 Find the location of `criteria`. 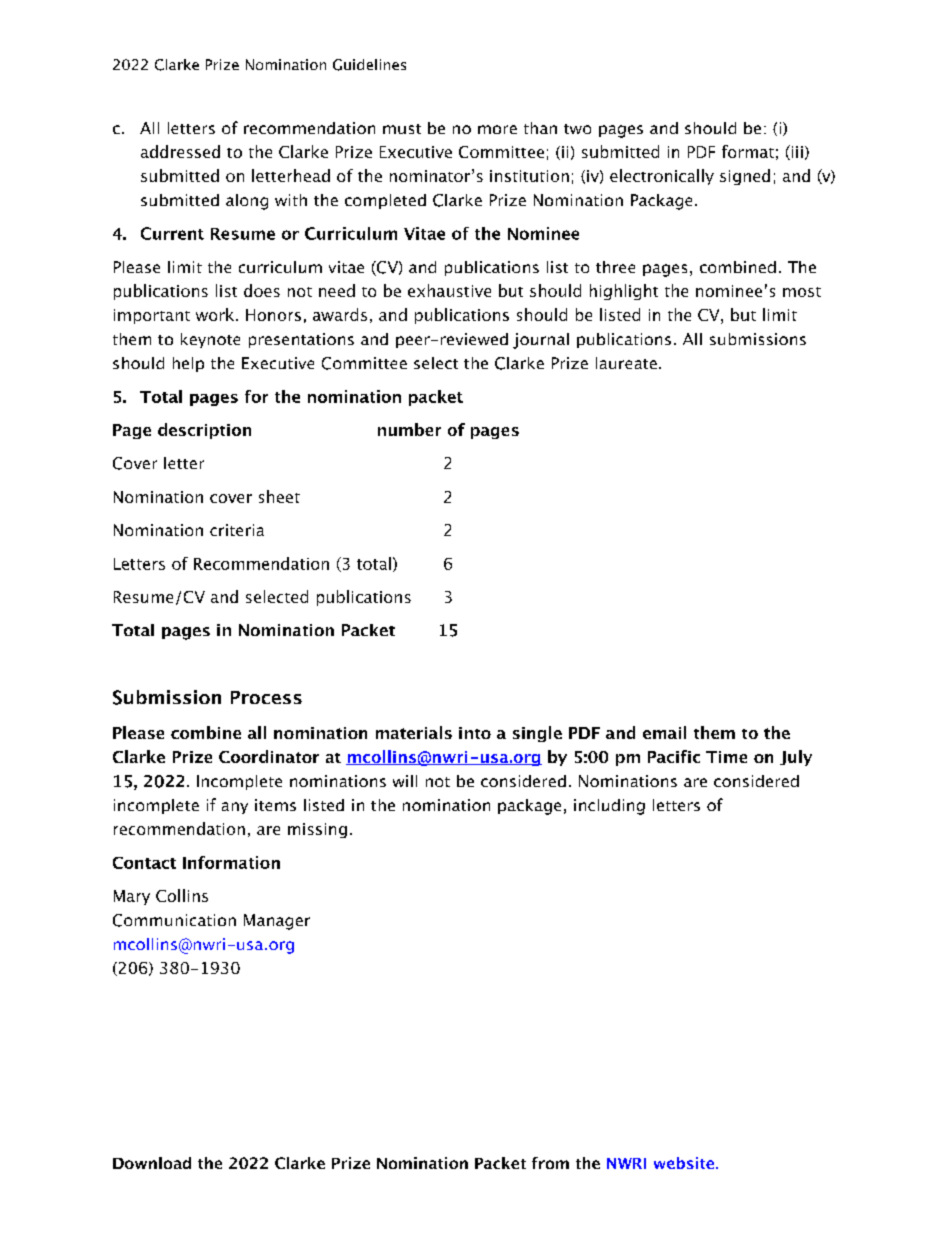

criteria is located at coordinates (237, 530).
